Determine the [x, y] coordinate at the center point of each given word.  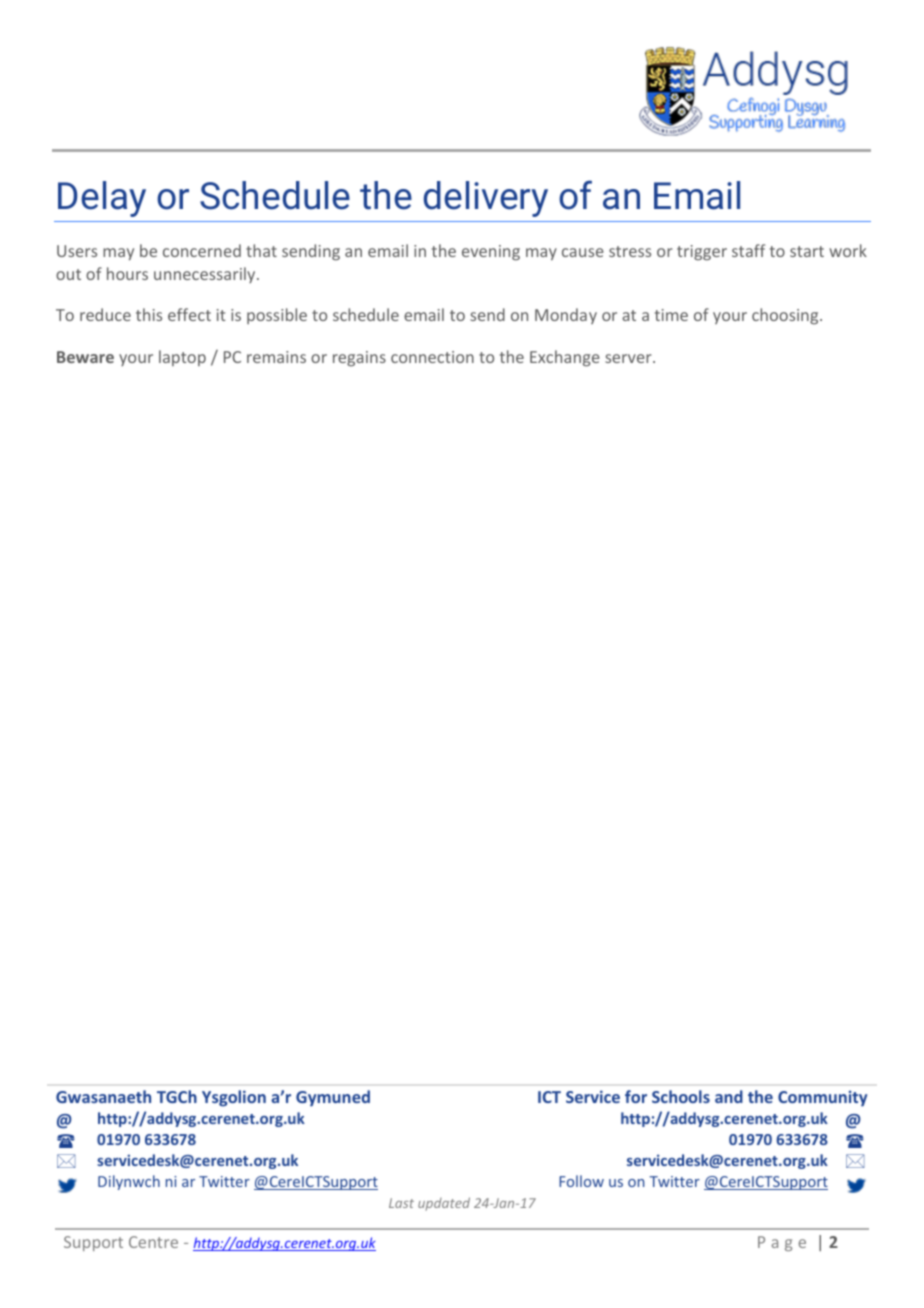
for [636, 1096]
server [629, 358]
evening [491, 253]
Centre [153, 1242]
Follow [581, 1181]
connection [432, 357]
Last [401, 1203]
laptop [182, 358]
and [729, 1096]
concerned [202, 250]
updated [444, 1204]
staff [748, 250]
